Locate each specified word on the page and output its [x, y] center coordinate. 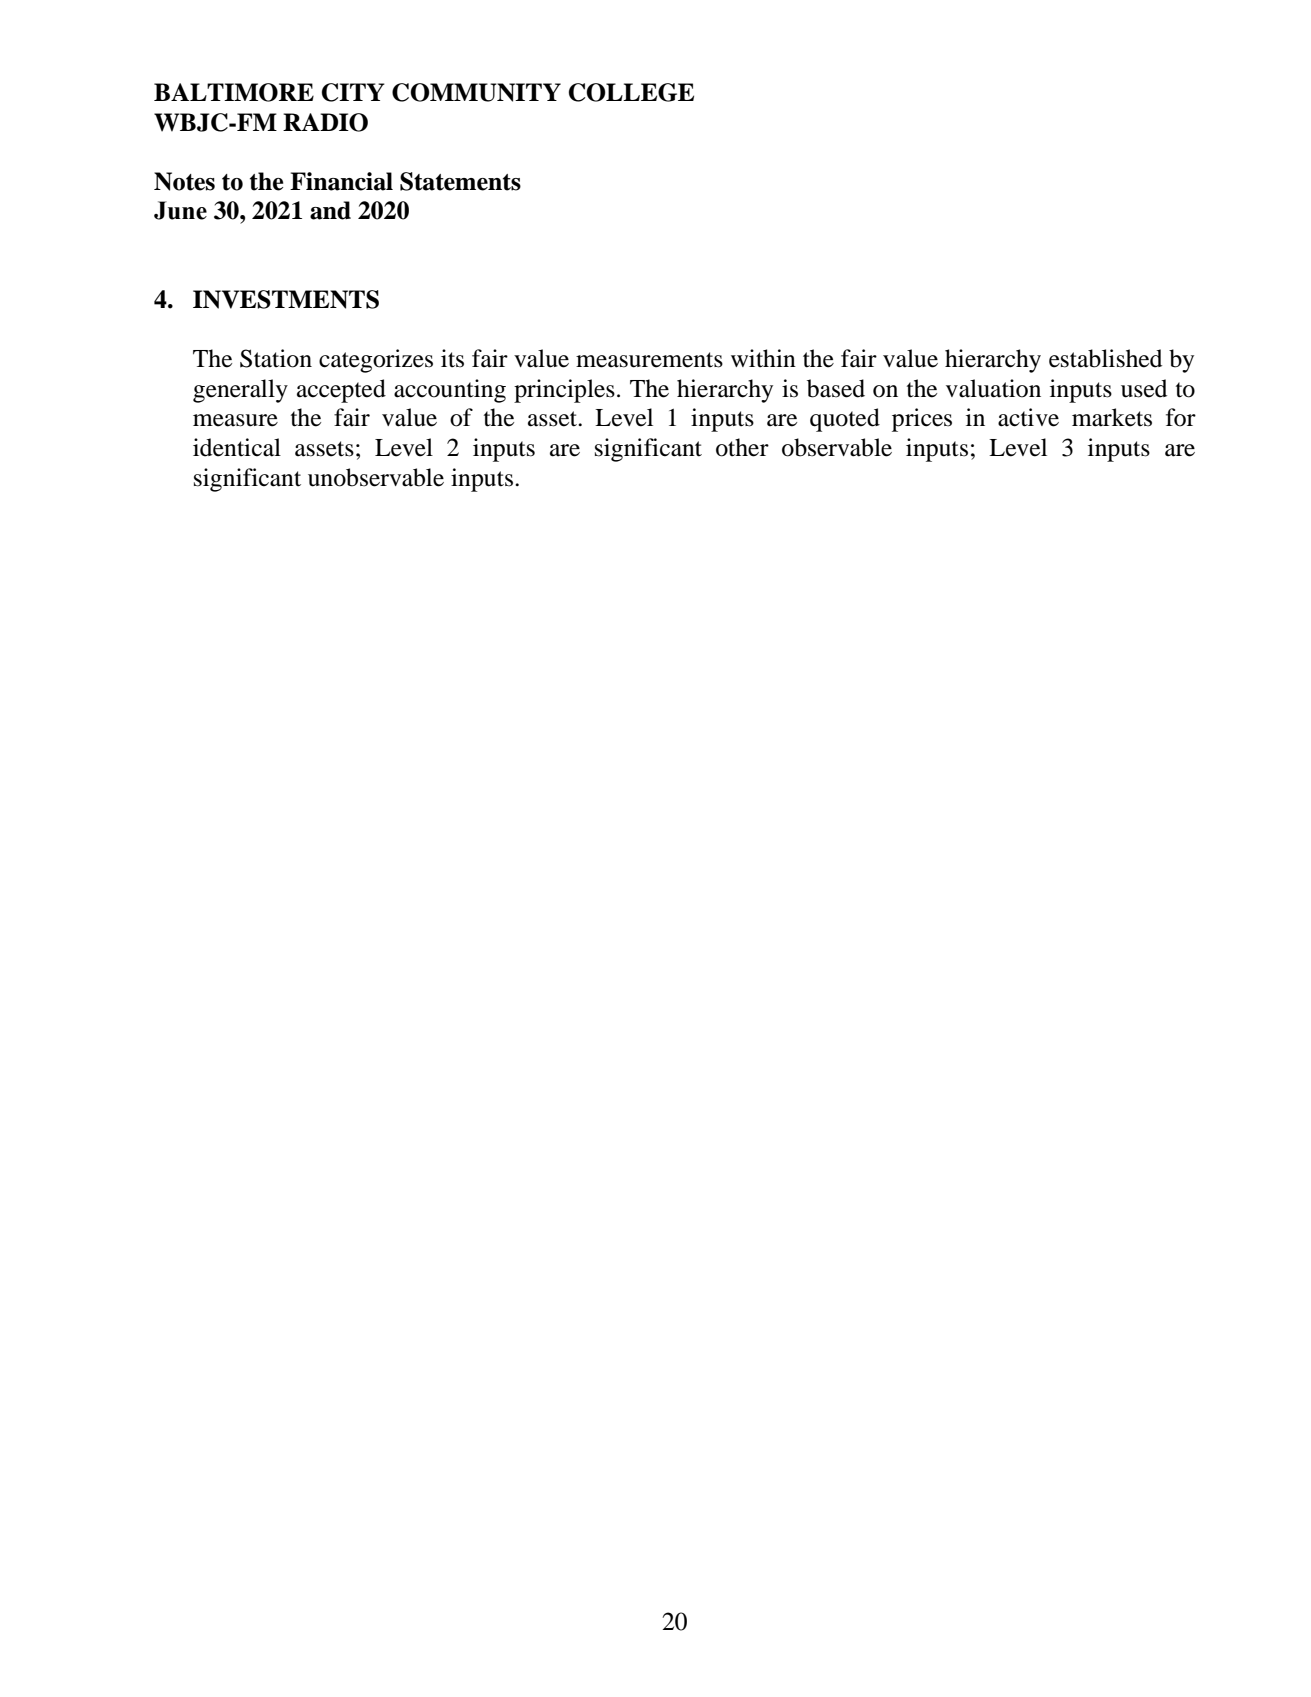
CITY [353, 92]
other [742, 447]
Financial [341, 181]
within [763, 358]
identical [237, 447]
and [330, 210]
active [1028, 417]
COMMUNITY [476, 92]
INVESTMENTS [286, 299]
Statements [460, 181]
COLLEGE [631, 92]
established [1105, 358]
